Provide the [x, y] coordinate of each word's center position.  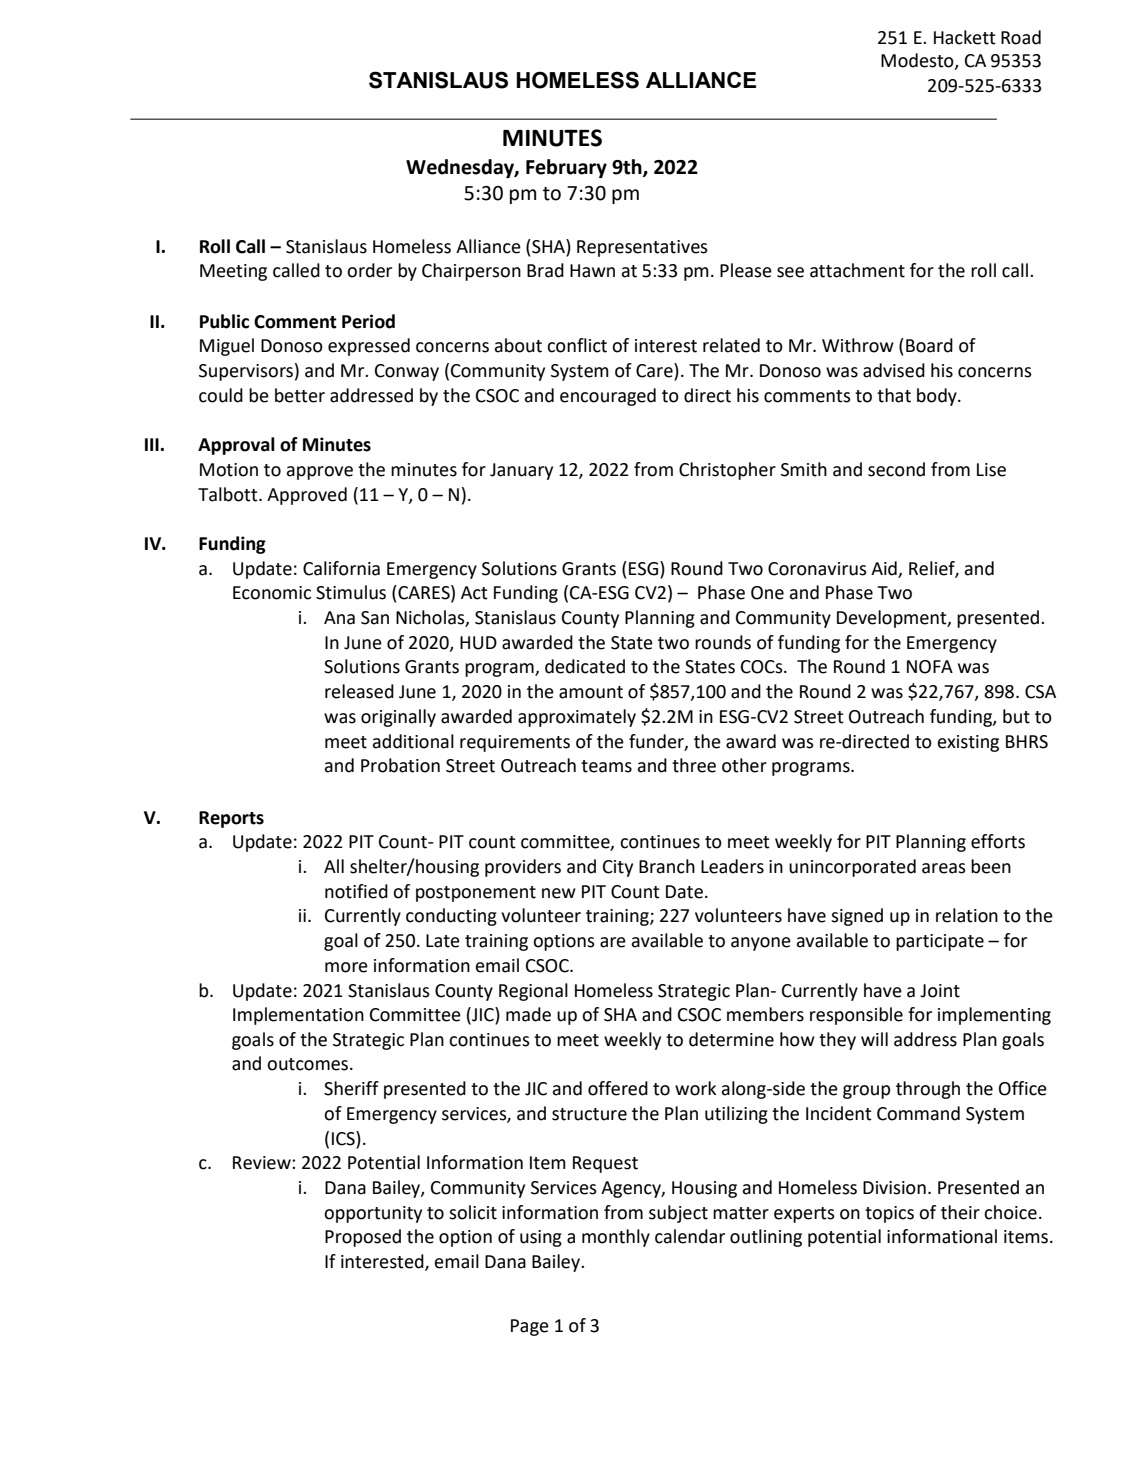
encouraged [608, 397]
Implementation [298, 1016]
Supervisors [246, 372]
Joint [940, 991]
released [359, 691]
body [938, 397]
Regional [533, 992]
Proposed [363, 1238]
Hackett [965, 37]
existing [968, 743]
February [566, 168]
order [369, 270]
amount [591, 692]
